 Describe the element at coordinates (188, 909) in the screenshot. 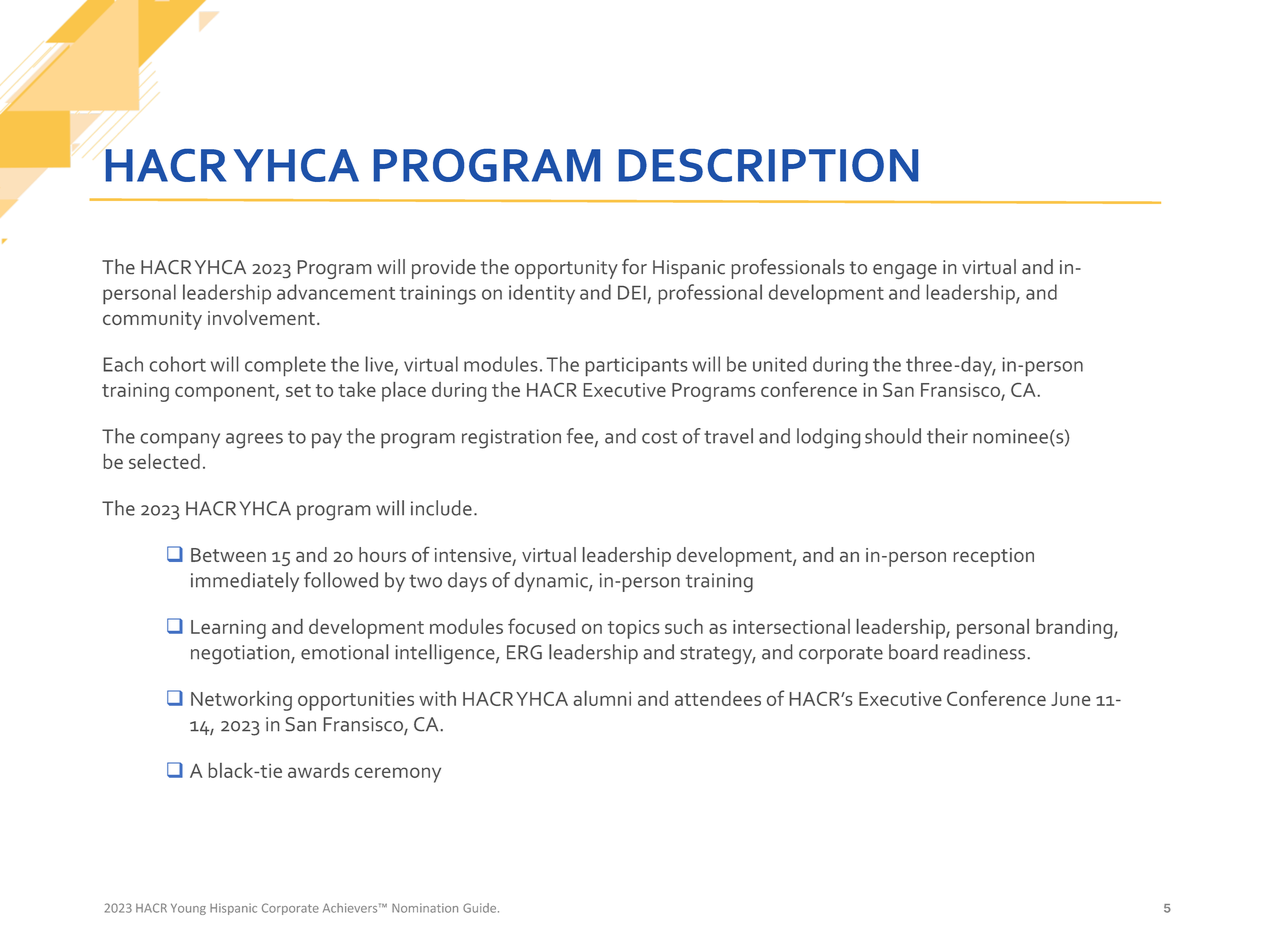

I see `Young` at that location.
